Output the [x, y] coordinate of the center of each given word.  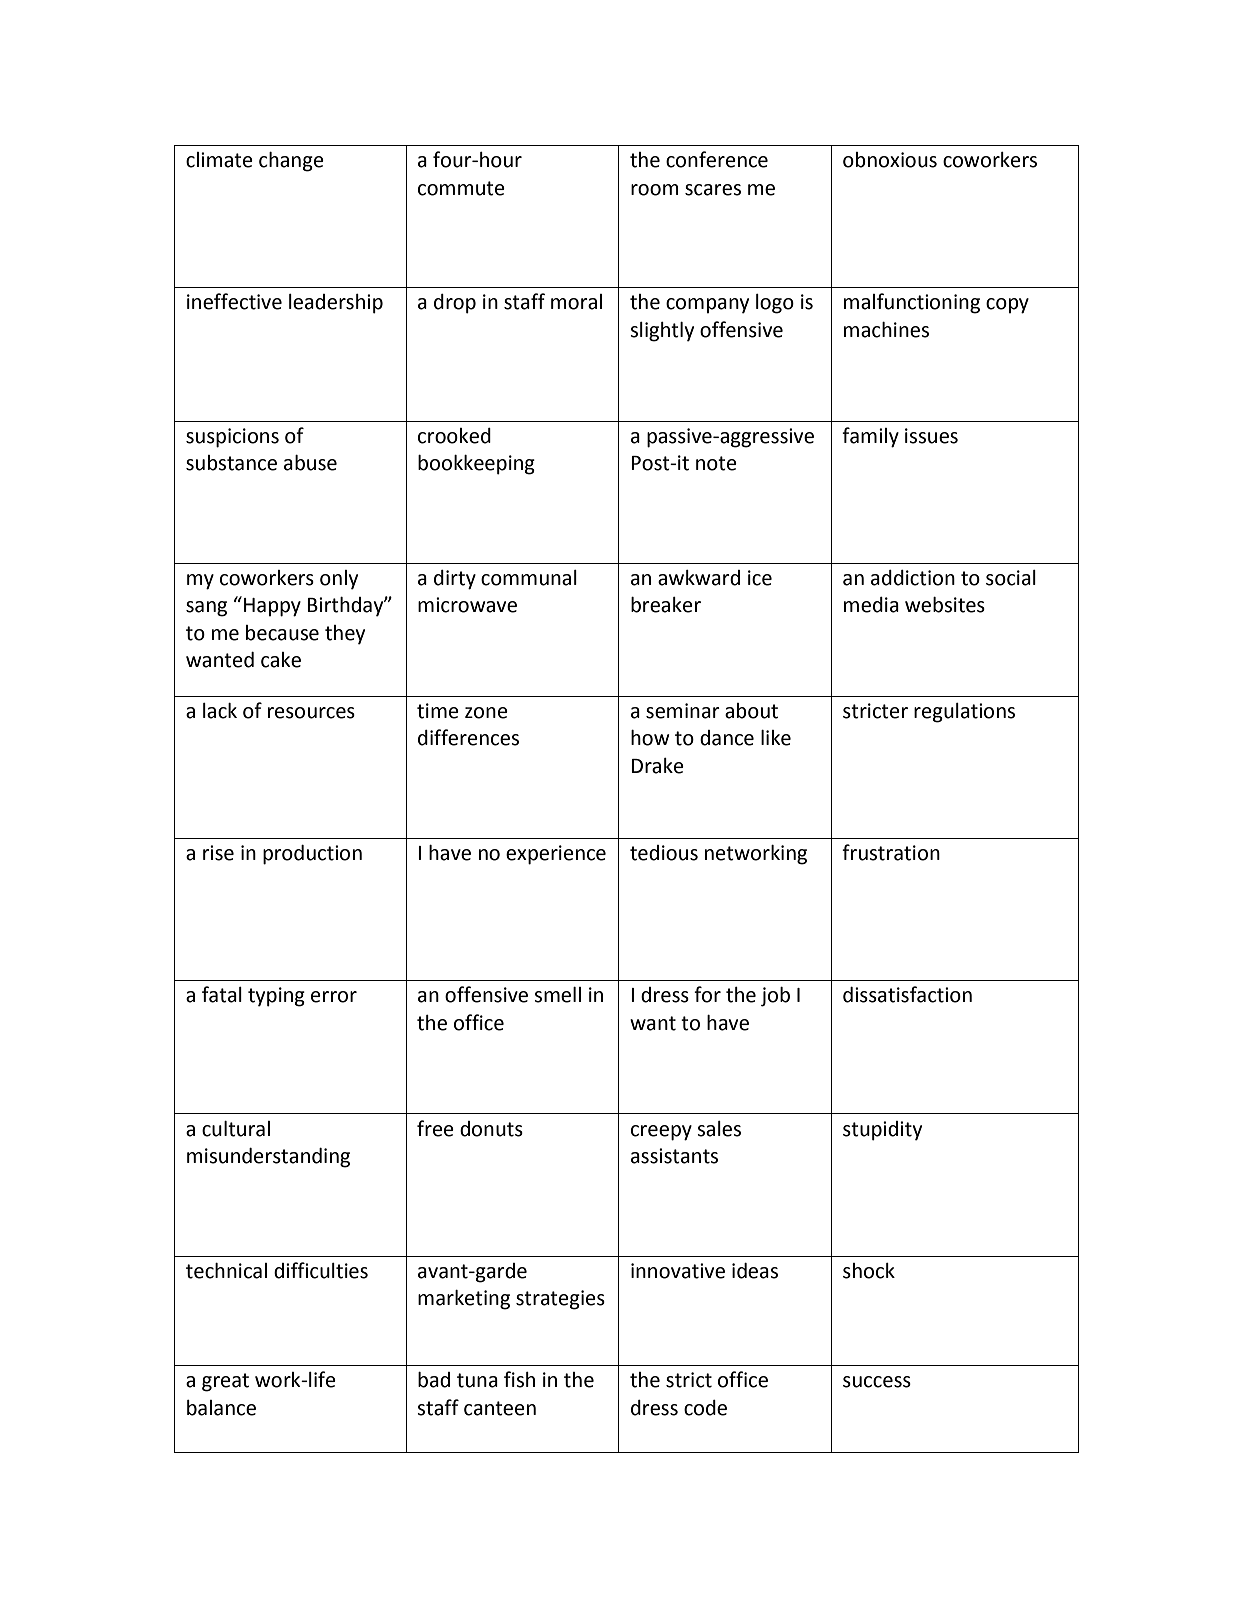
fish [519, 1379]
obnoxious [890, 160]
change [291, 162]
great [225, 1382]
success [877, 1382]
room [655, 190]
